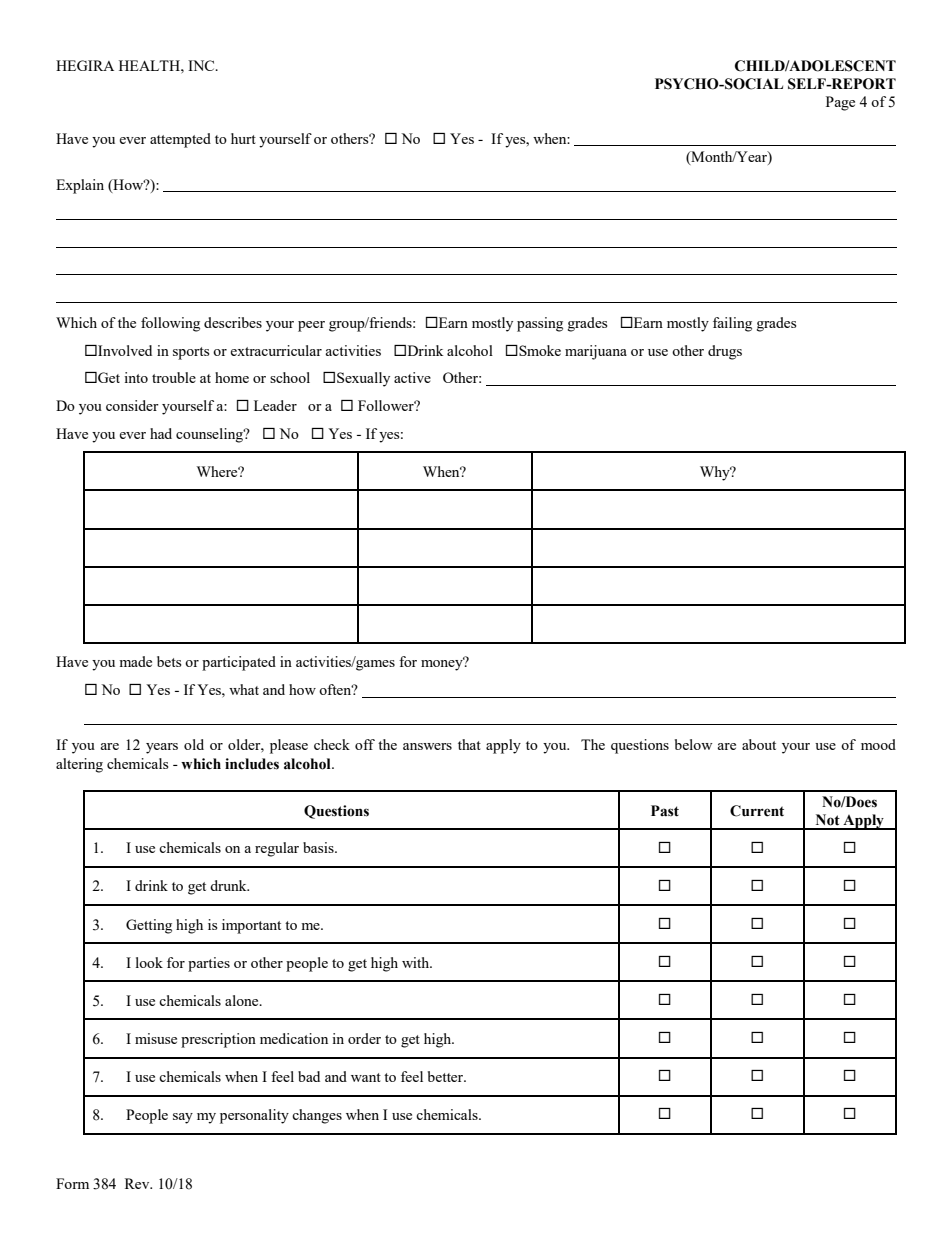  I want to click on HEALTH, so click(150, 65).
